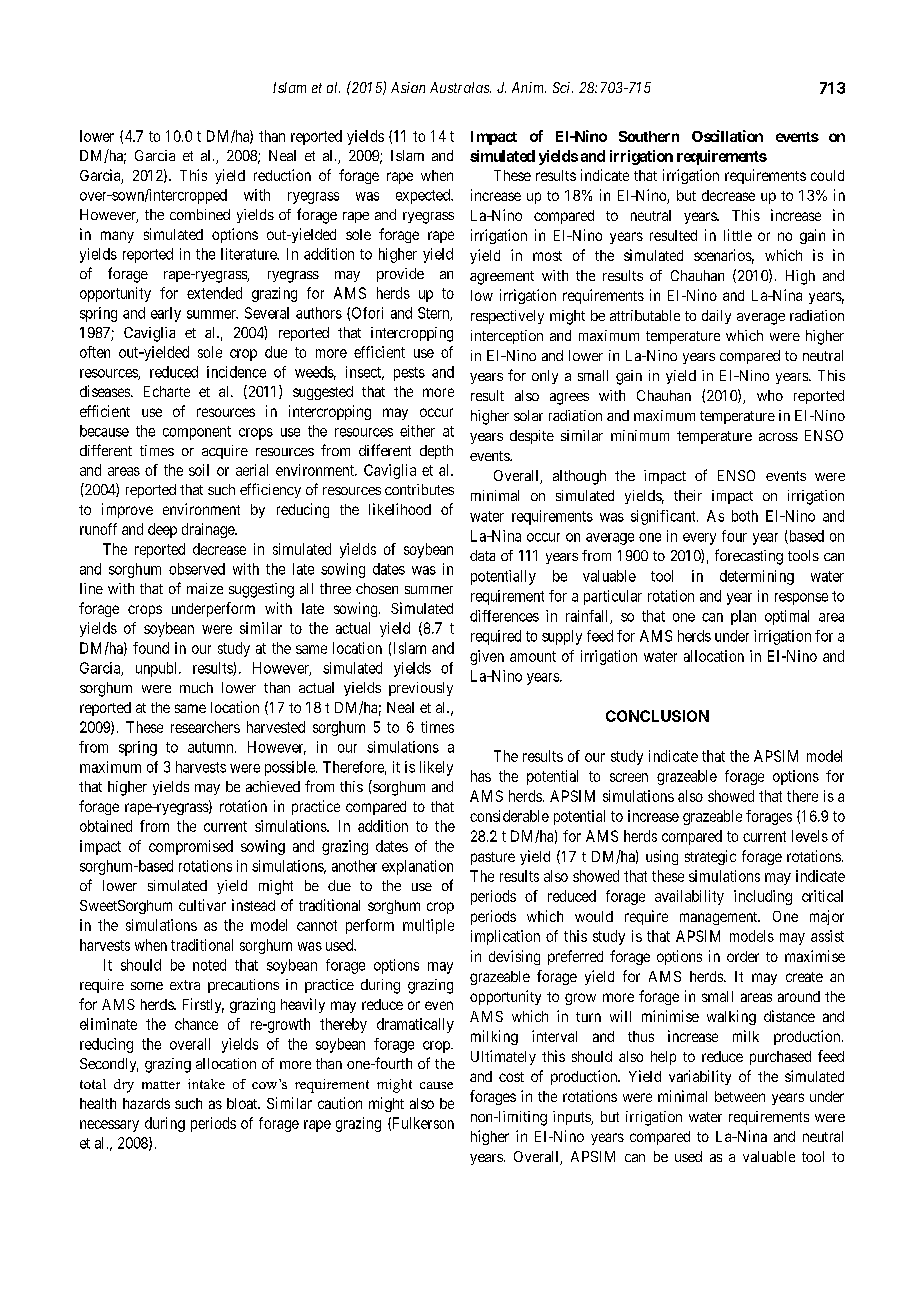 The image size is (924, 1308). I want to click on matter, so click(161, 1085).
